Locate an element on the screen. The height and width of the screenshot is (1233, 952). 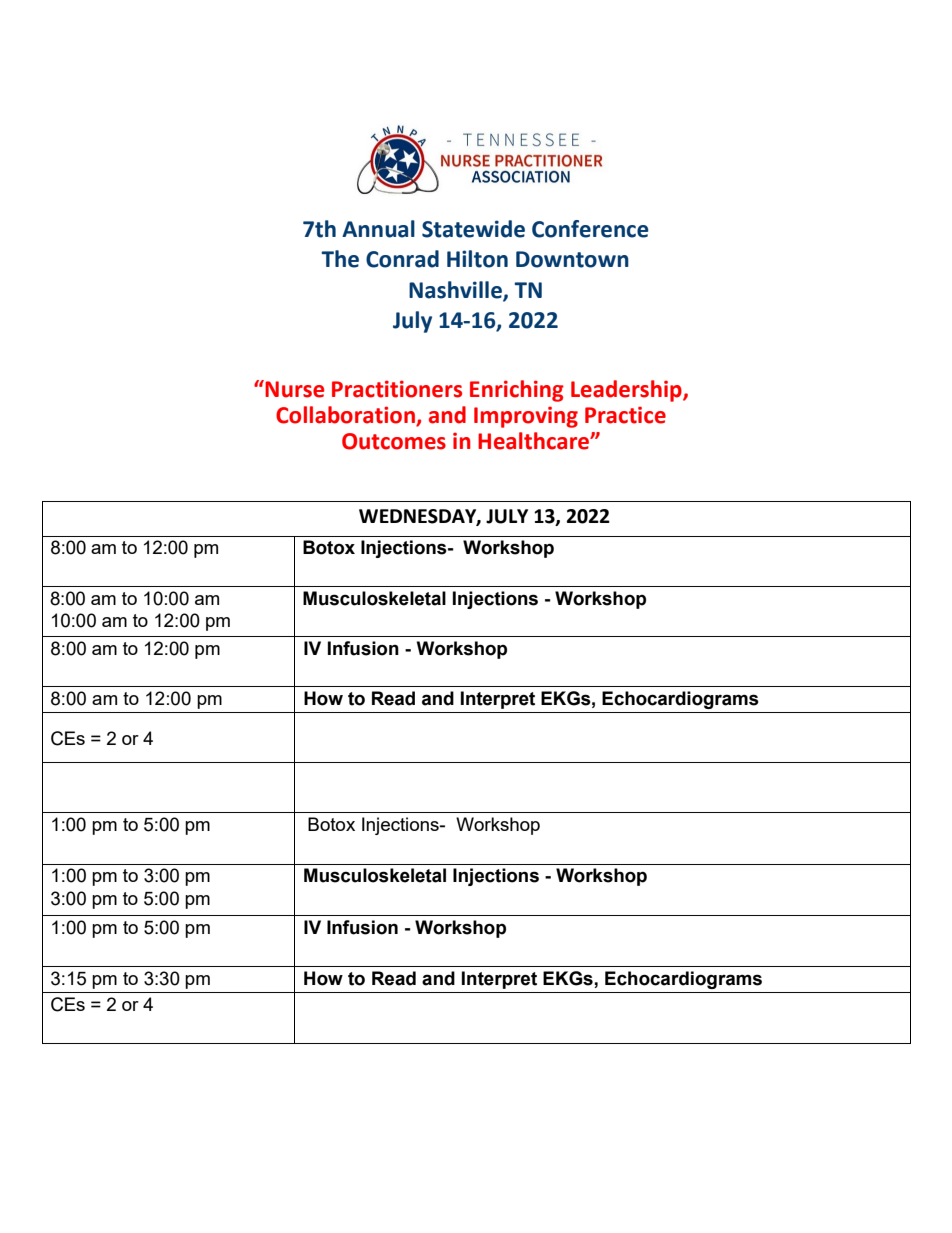
Improving is located at coordinates (526, 417).
